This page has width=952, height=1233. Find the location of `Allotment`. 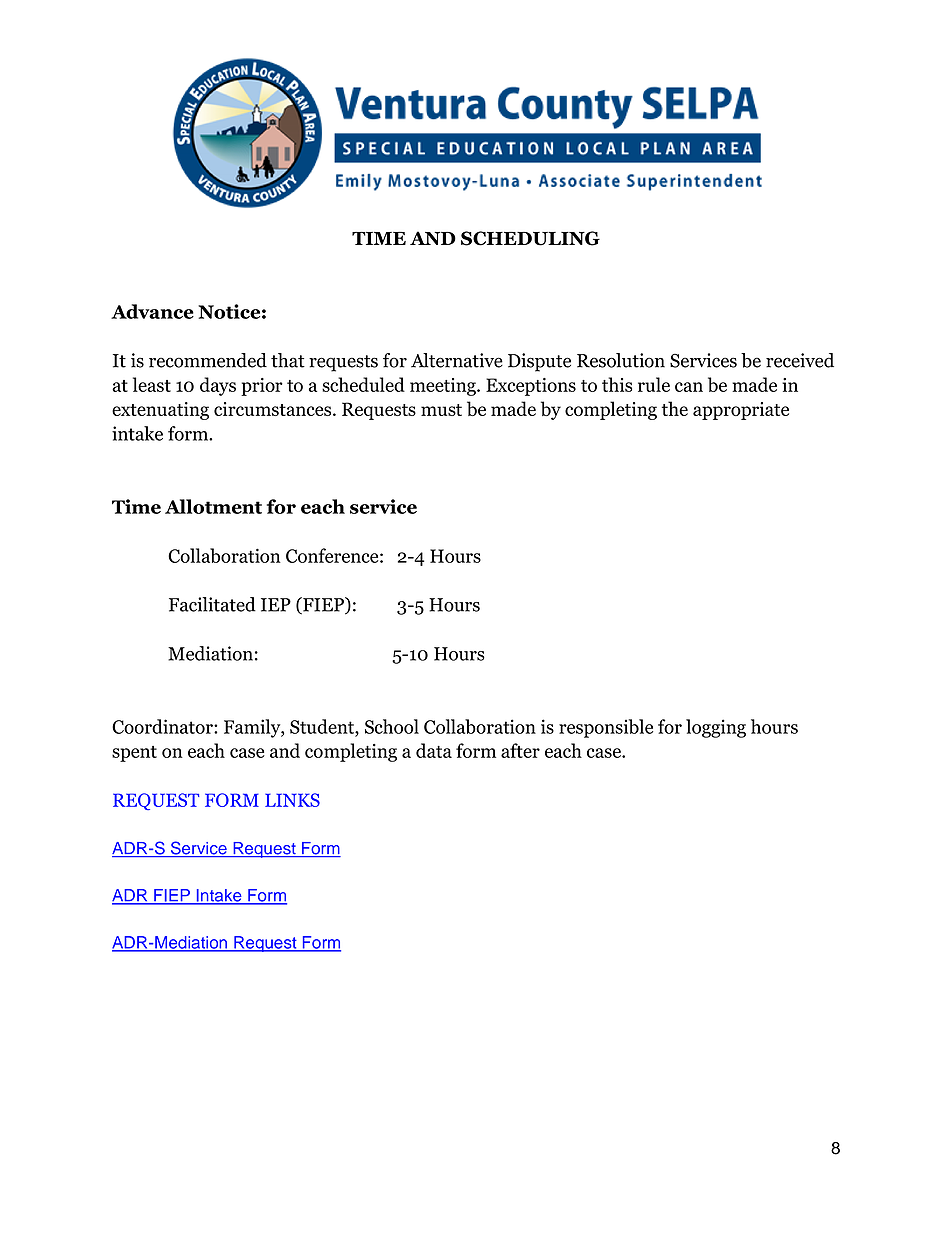

Allotment is located at coordinates (213, 506).
